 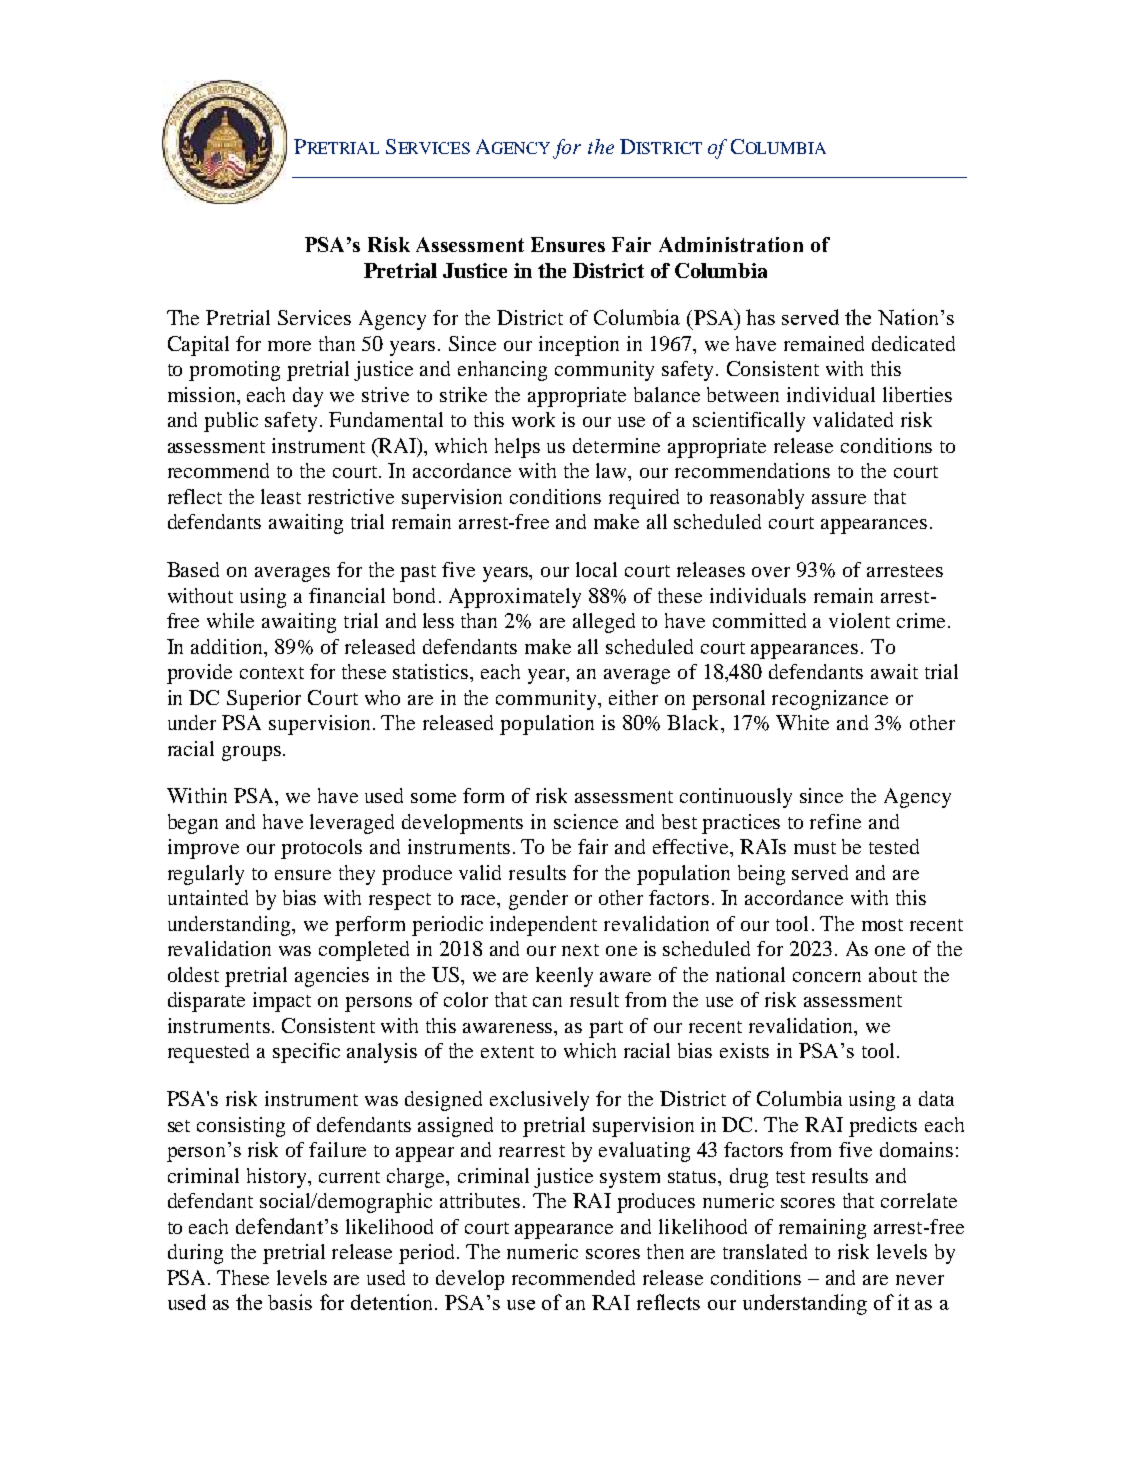 I want to click on has, so click(x=760, y=317).
